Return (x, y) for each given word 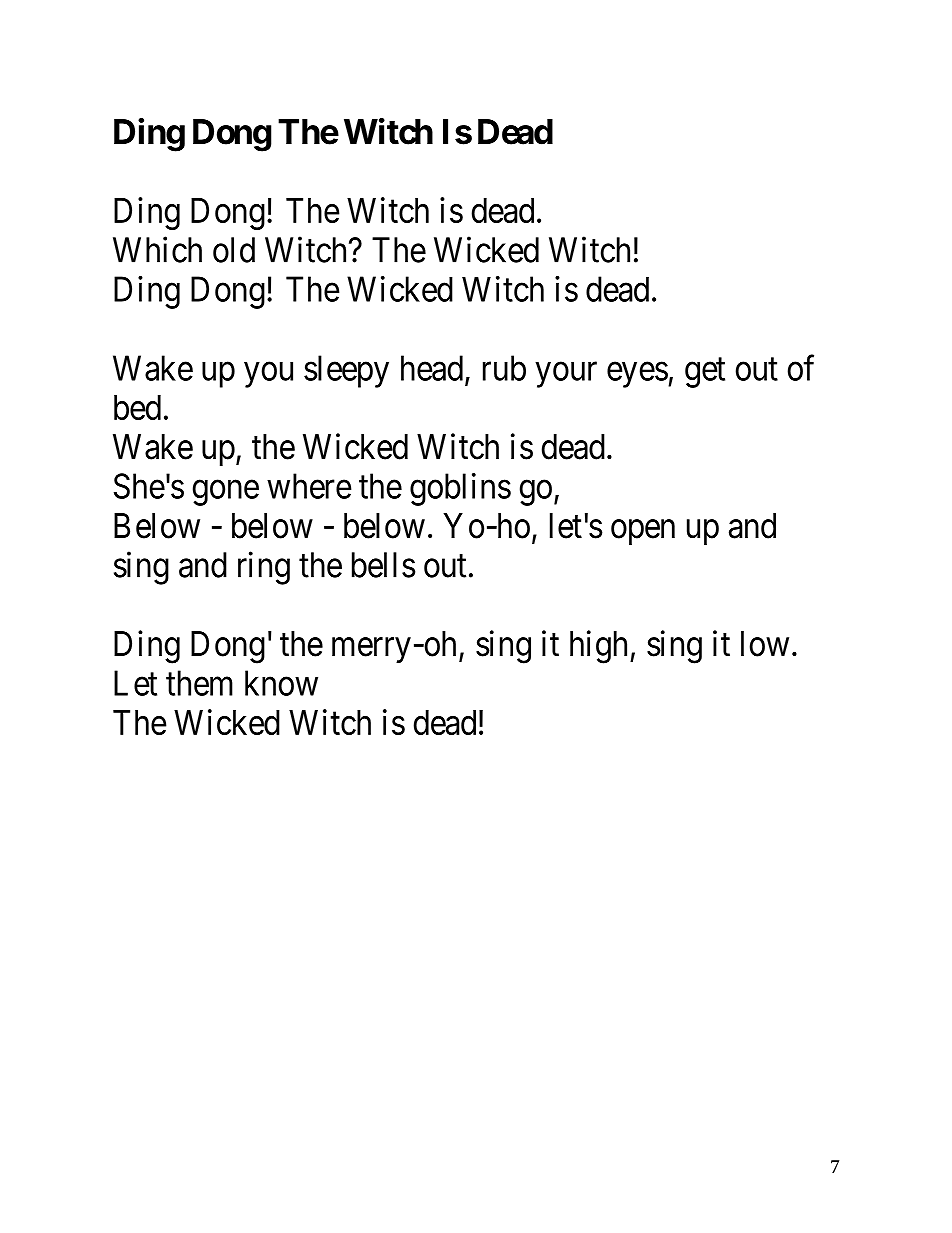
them (199, 683)
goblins (460, 489)
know (281, 683)
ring (264, 568)
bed (137, 407)
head (432, 368)
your (566, 375)
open (643, 532)
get (705, 373)
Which (157, 249)
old (234, 250)
